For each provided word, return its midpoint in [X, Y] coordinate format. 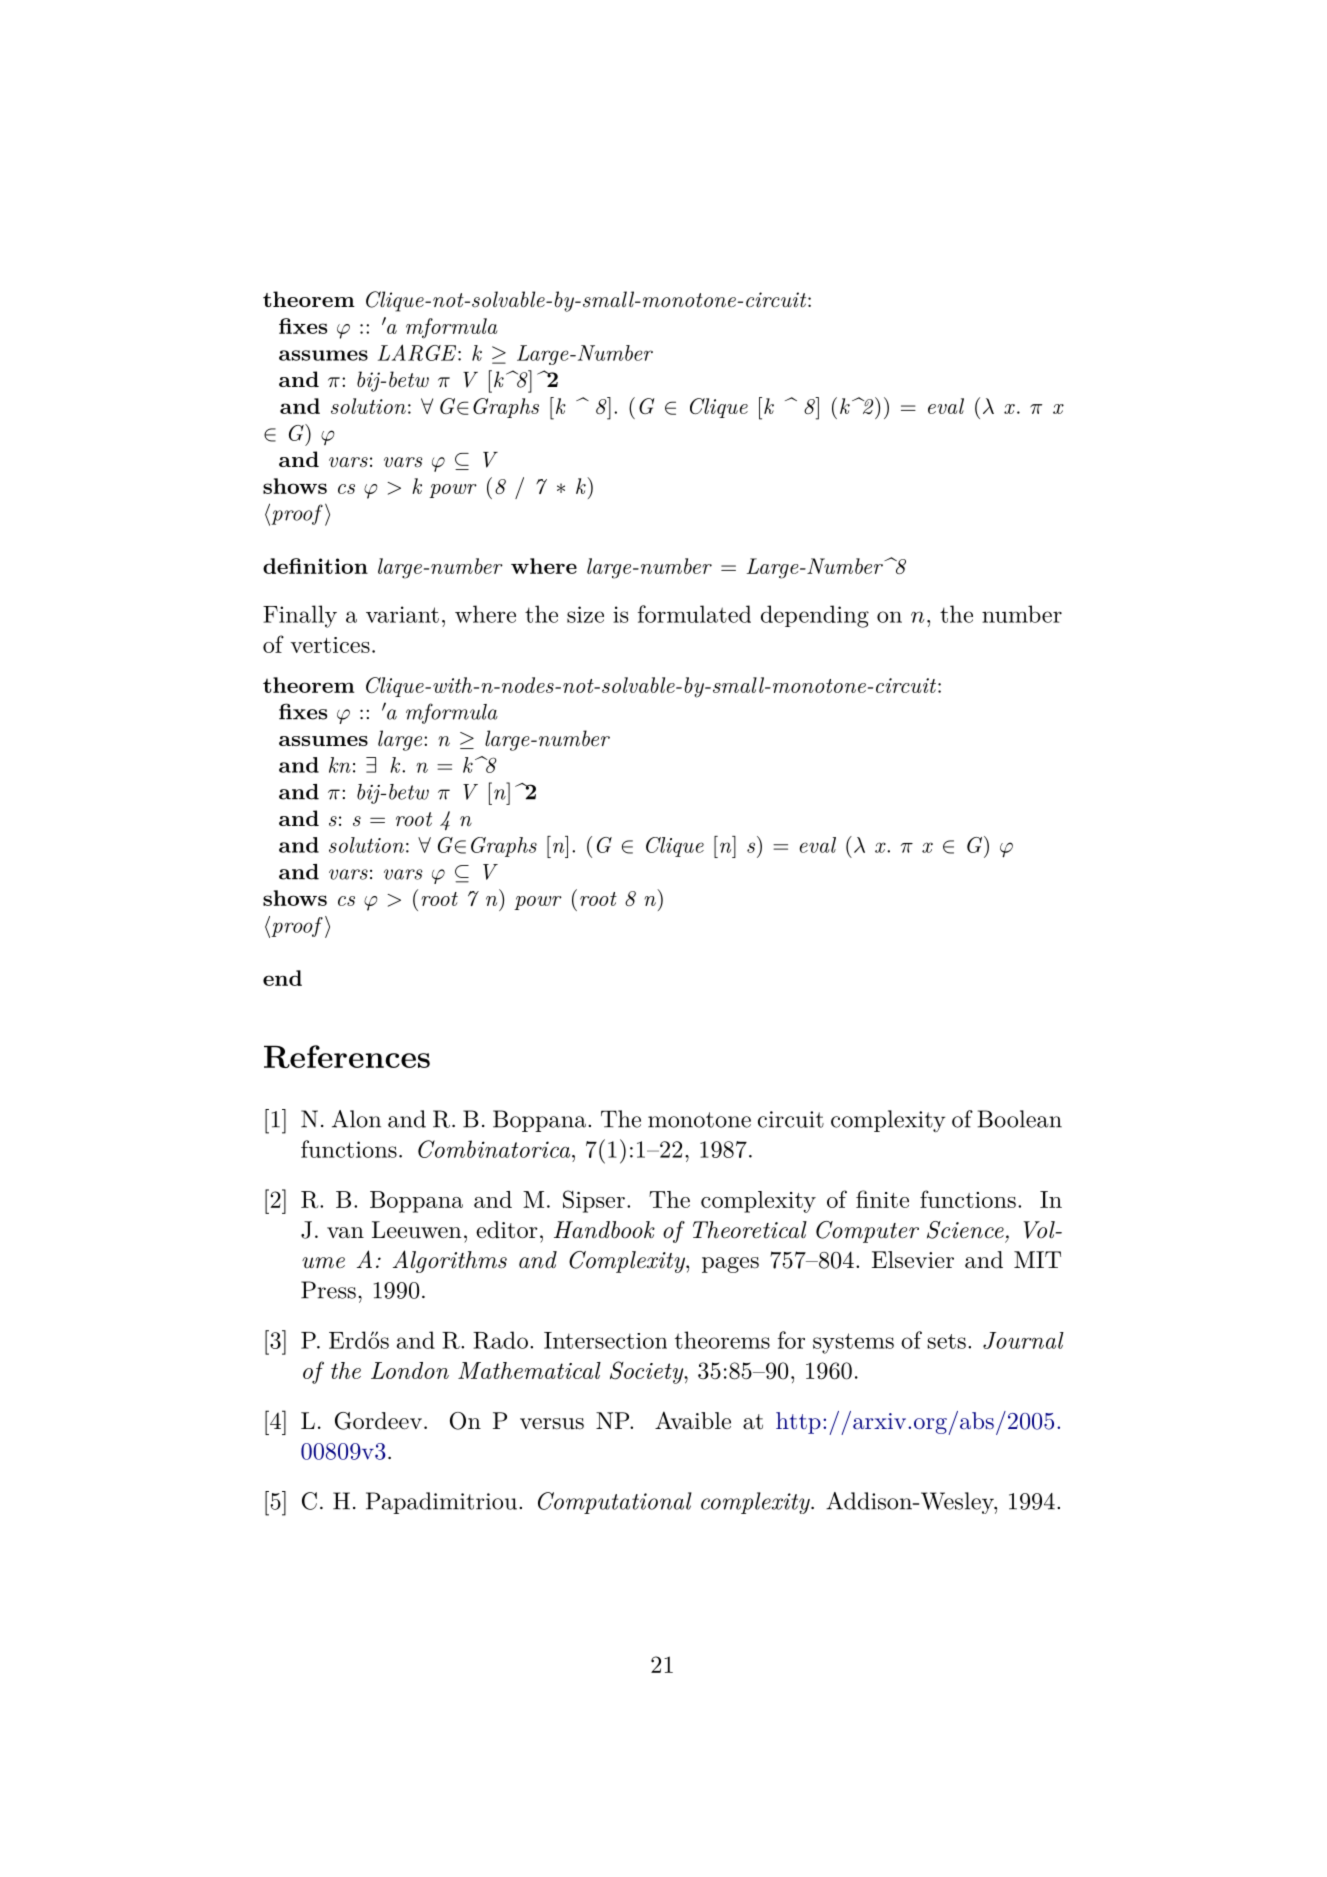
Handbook [604, 1230]
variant [402, 614]
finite [882, 1199]
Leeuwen [416, 1230]
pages [730, 1265]
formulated [694, 614]
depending [815, 616]
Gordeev [378, 1421]
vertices [330, 645]
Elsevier [913, 1260]
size [585, 614]
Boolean [1020, 1119]
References [347, 1056]
